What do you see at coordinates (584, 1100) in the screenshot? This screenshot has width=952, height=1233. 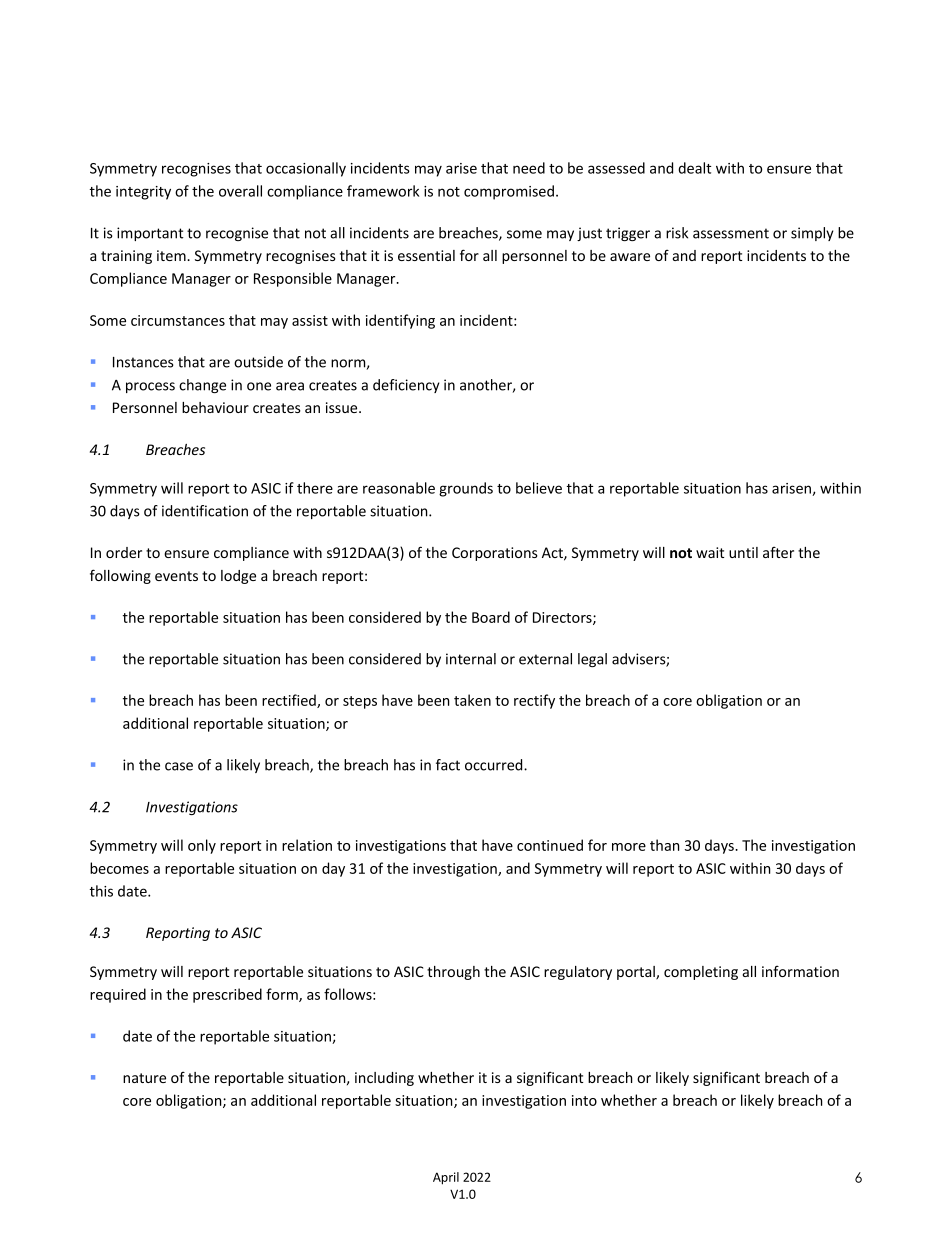 I see `into` at bounding box center [584, 1100].
